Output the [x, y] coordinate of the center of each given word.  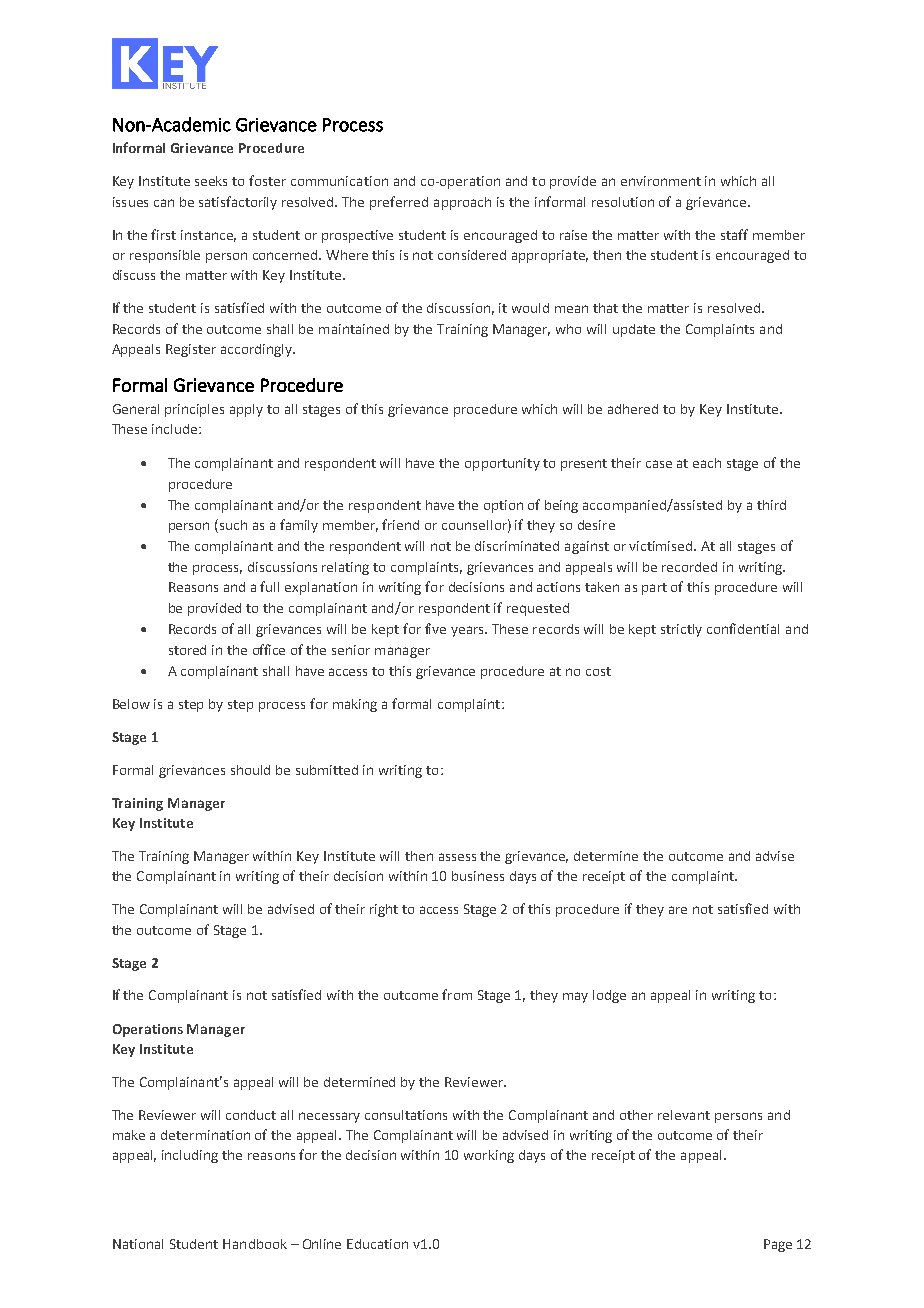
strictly [681, 630]
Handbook [255, 1244]
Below [131, 704]
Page [778, 1245]
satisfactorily [238, 203]
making [355, 705]
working [489, 1156]
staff [734, 234]
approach [462, 203]
